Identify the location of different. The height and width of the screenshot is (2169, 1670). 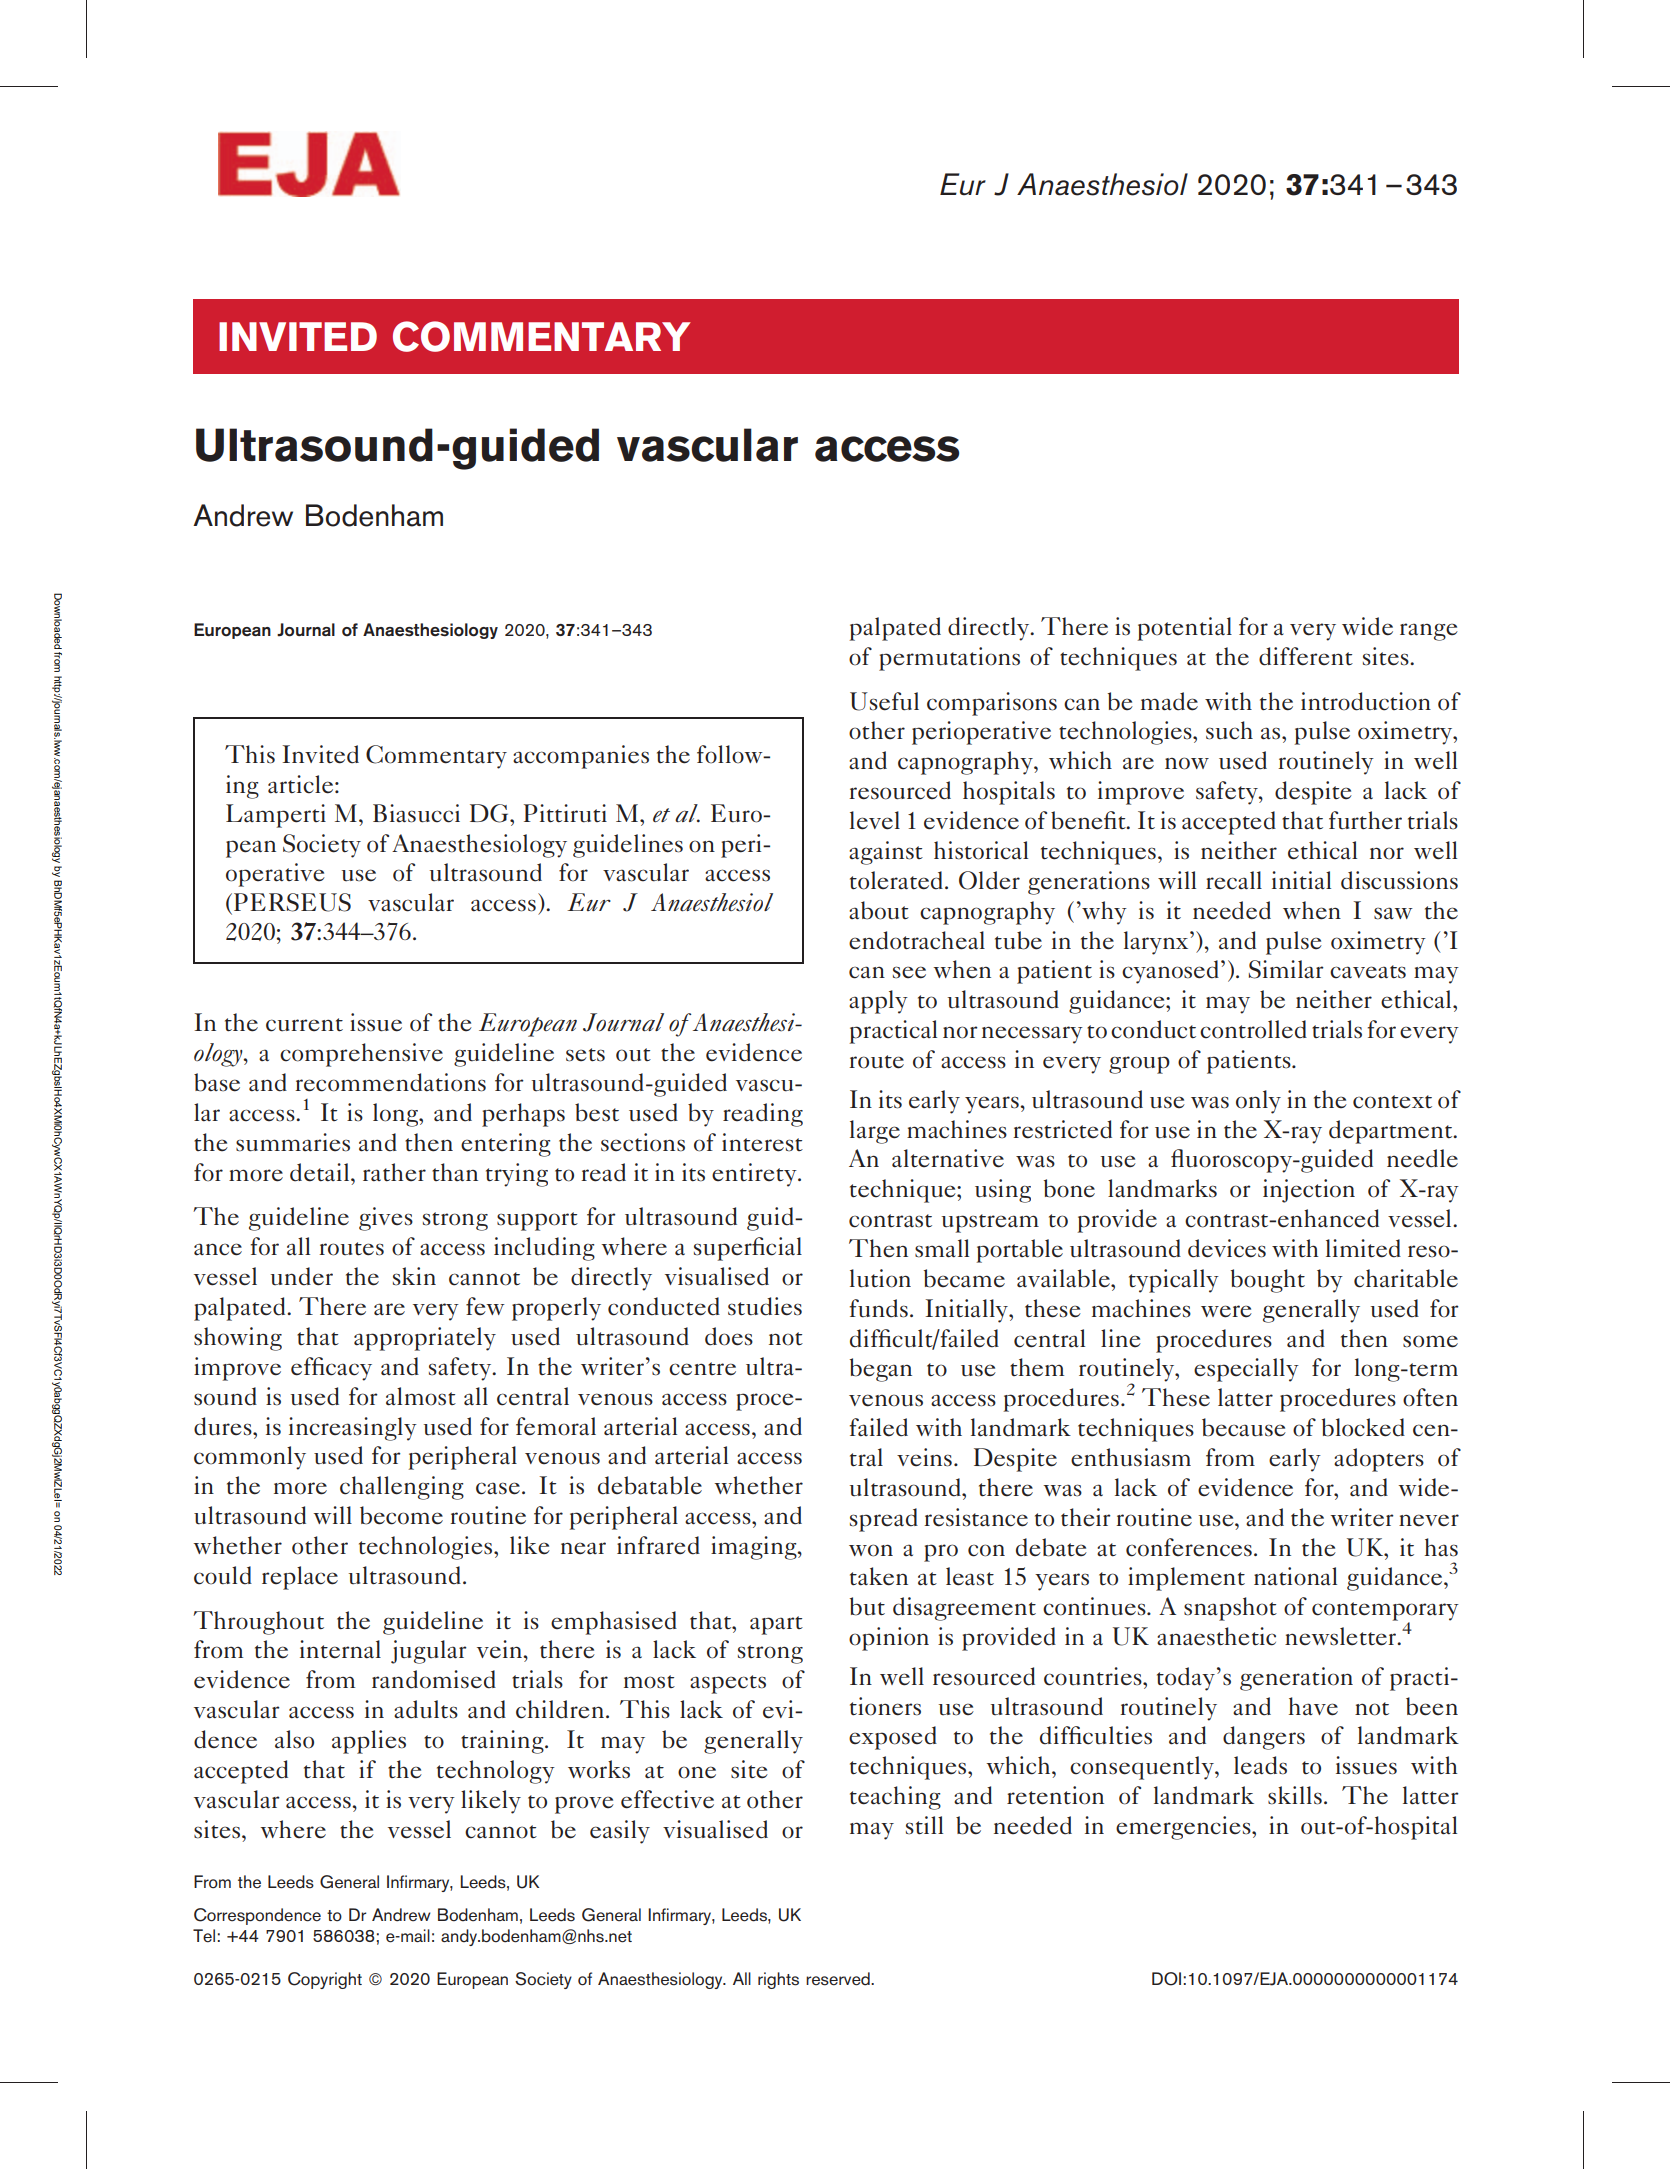
(1306, 656).
